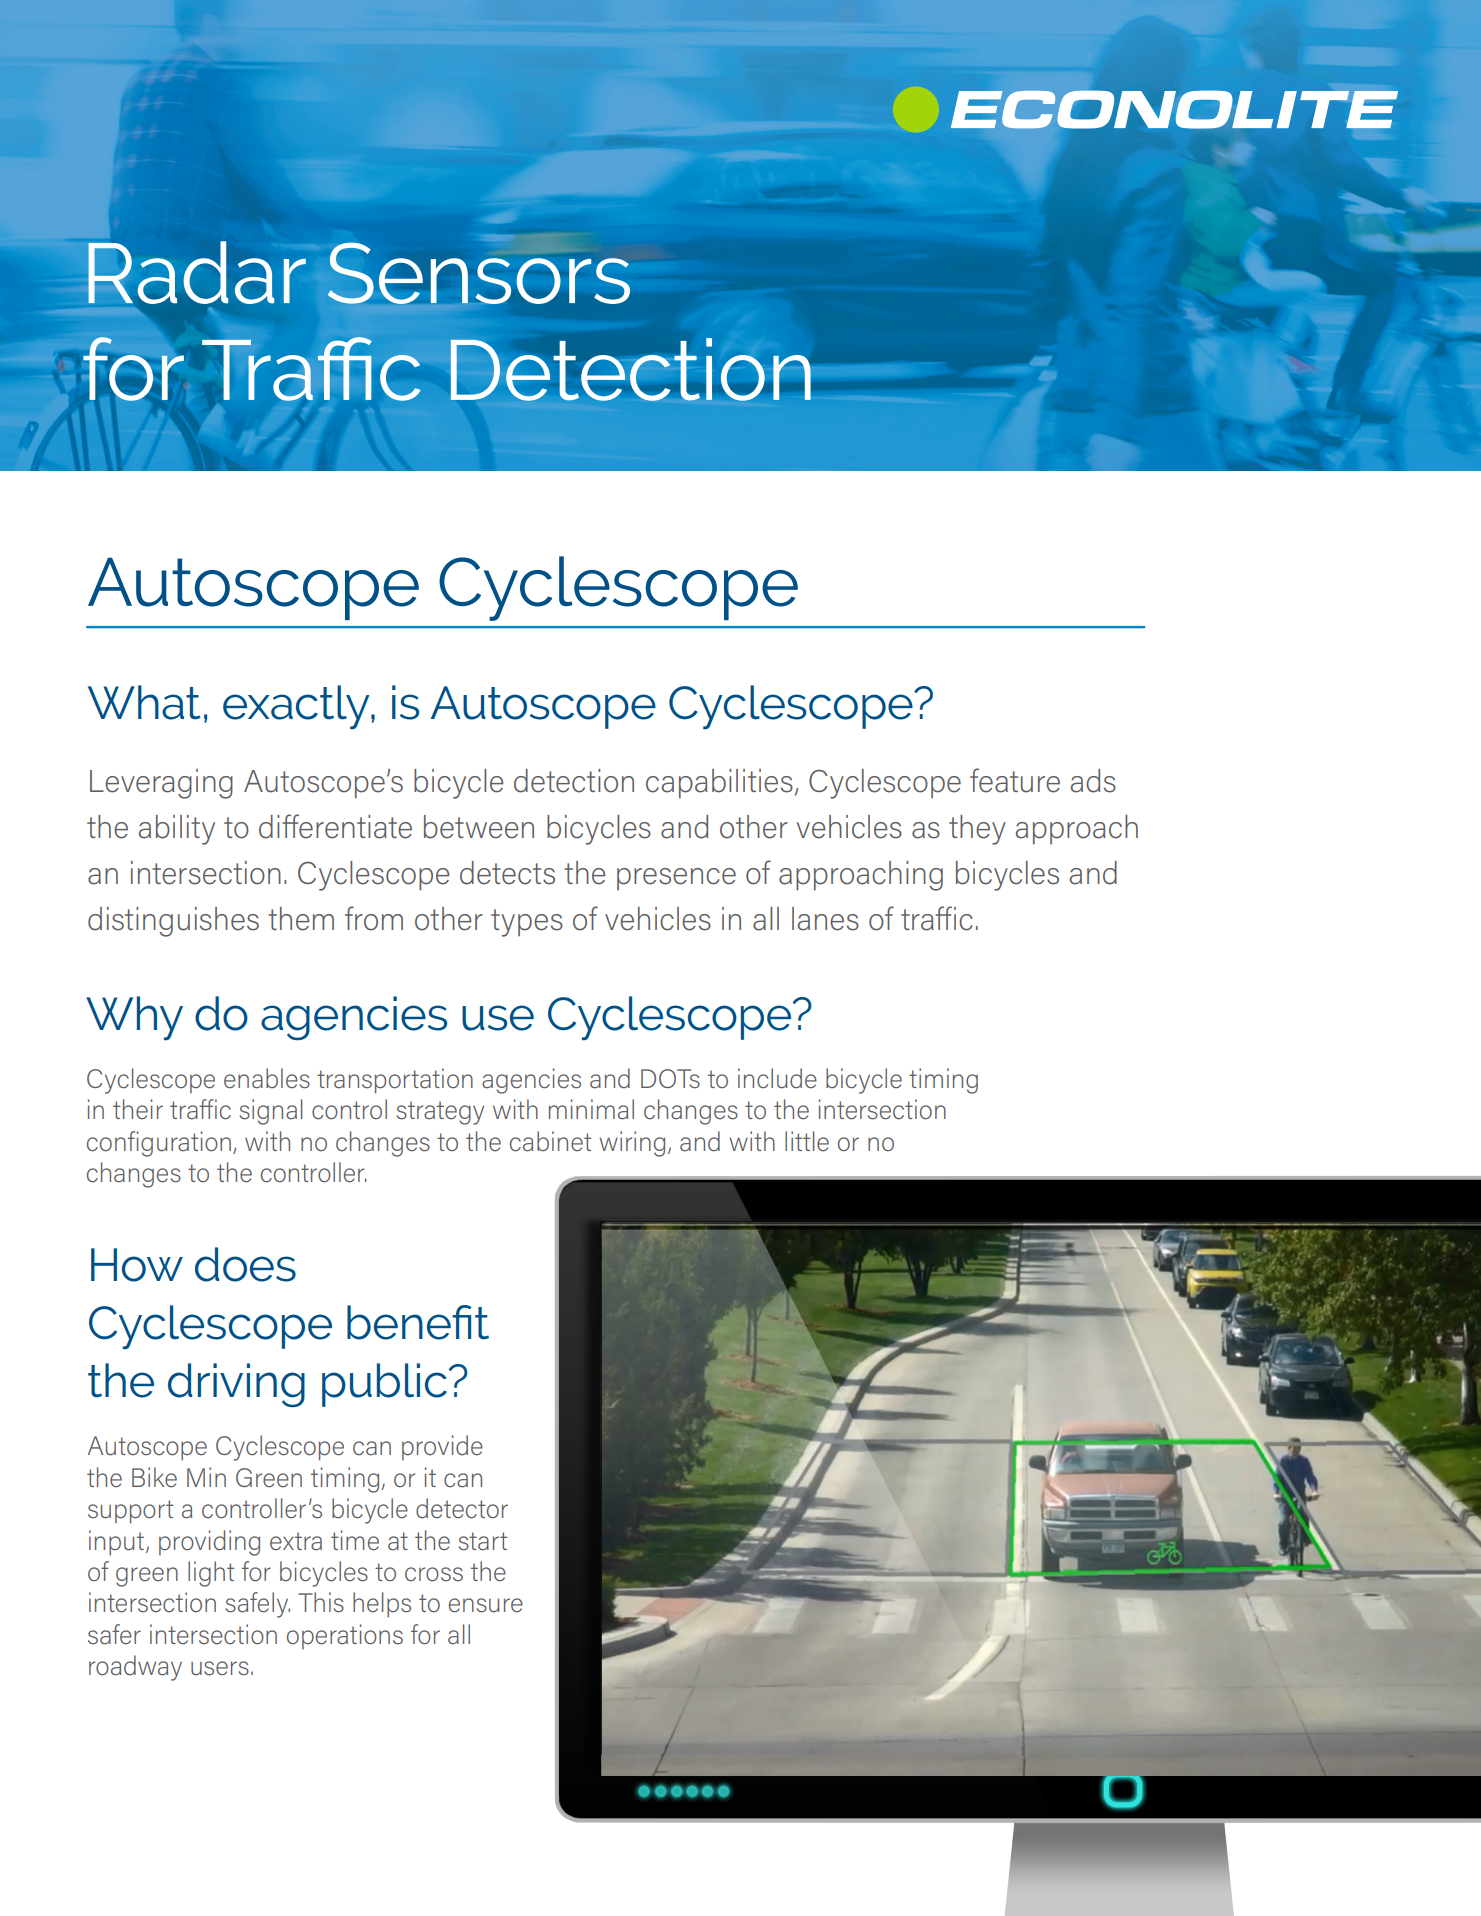  I want to click on Radar, so click(197, 272).
